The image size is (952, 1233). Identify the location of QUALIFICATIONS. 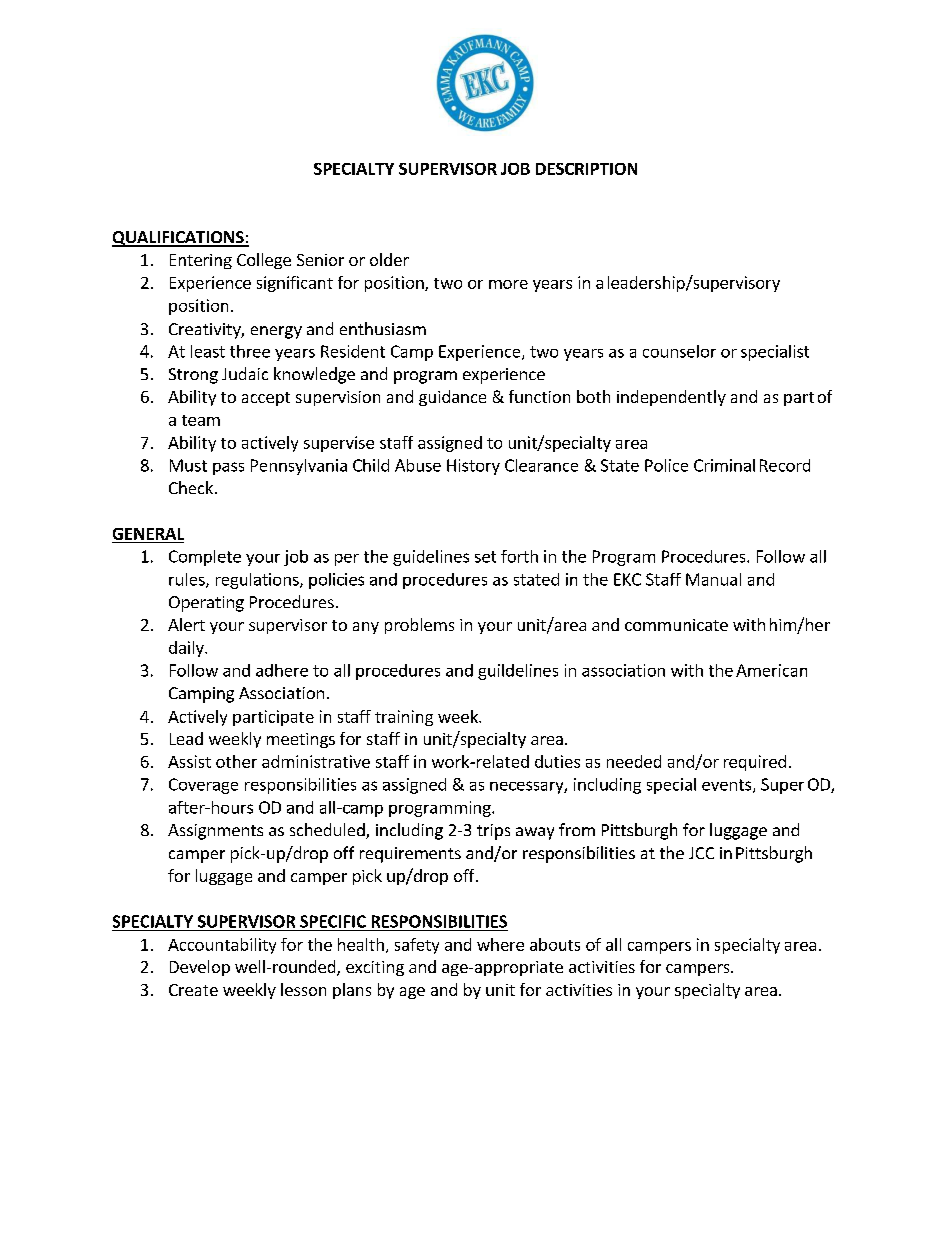
(179, 239).
